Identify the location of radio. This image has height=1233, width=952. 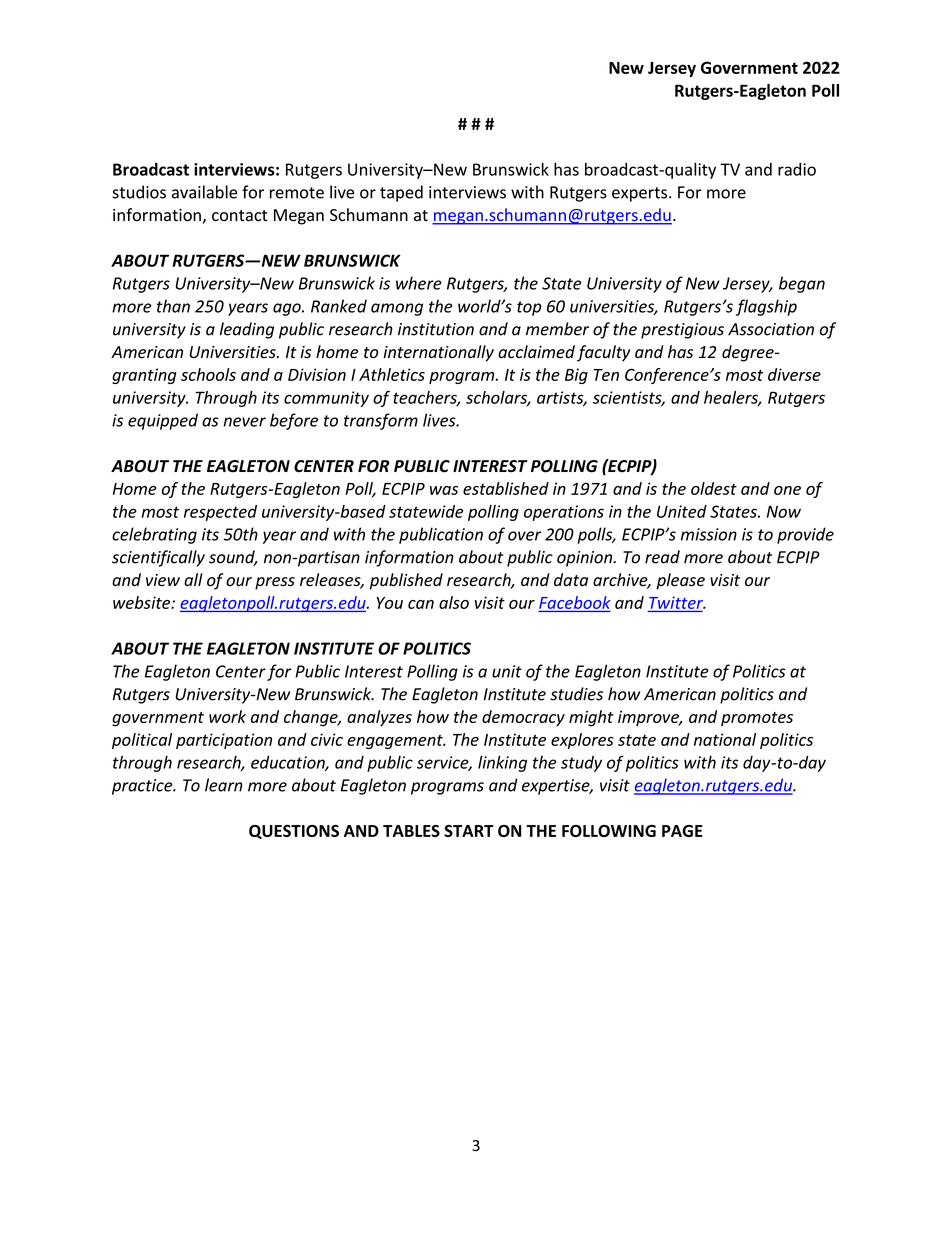
(797, 169).
